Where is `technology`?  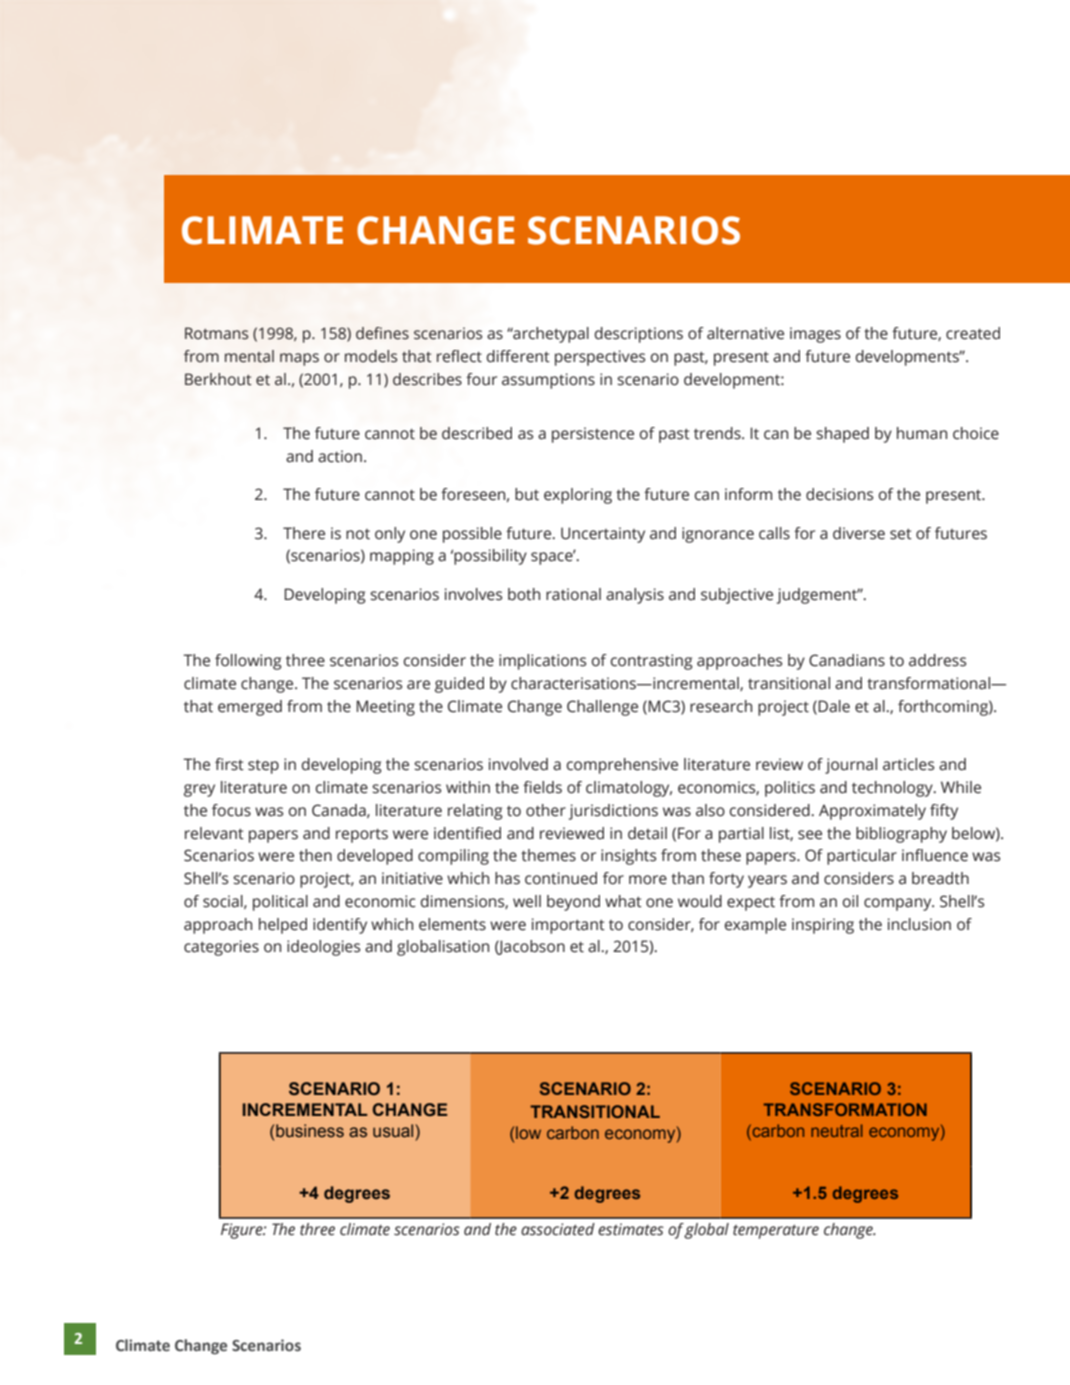 technology is located at coordinates (893, 789).
